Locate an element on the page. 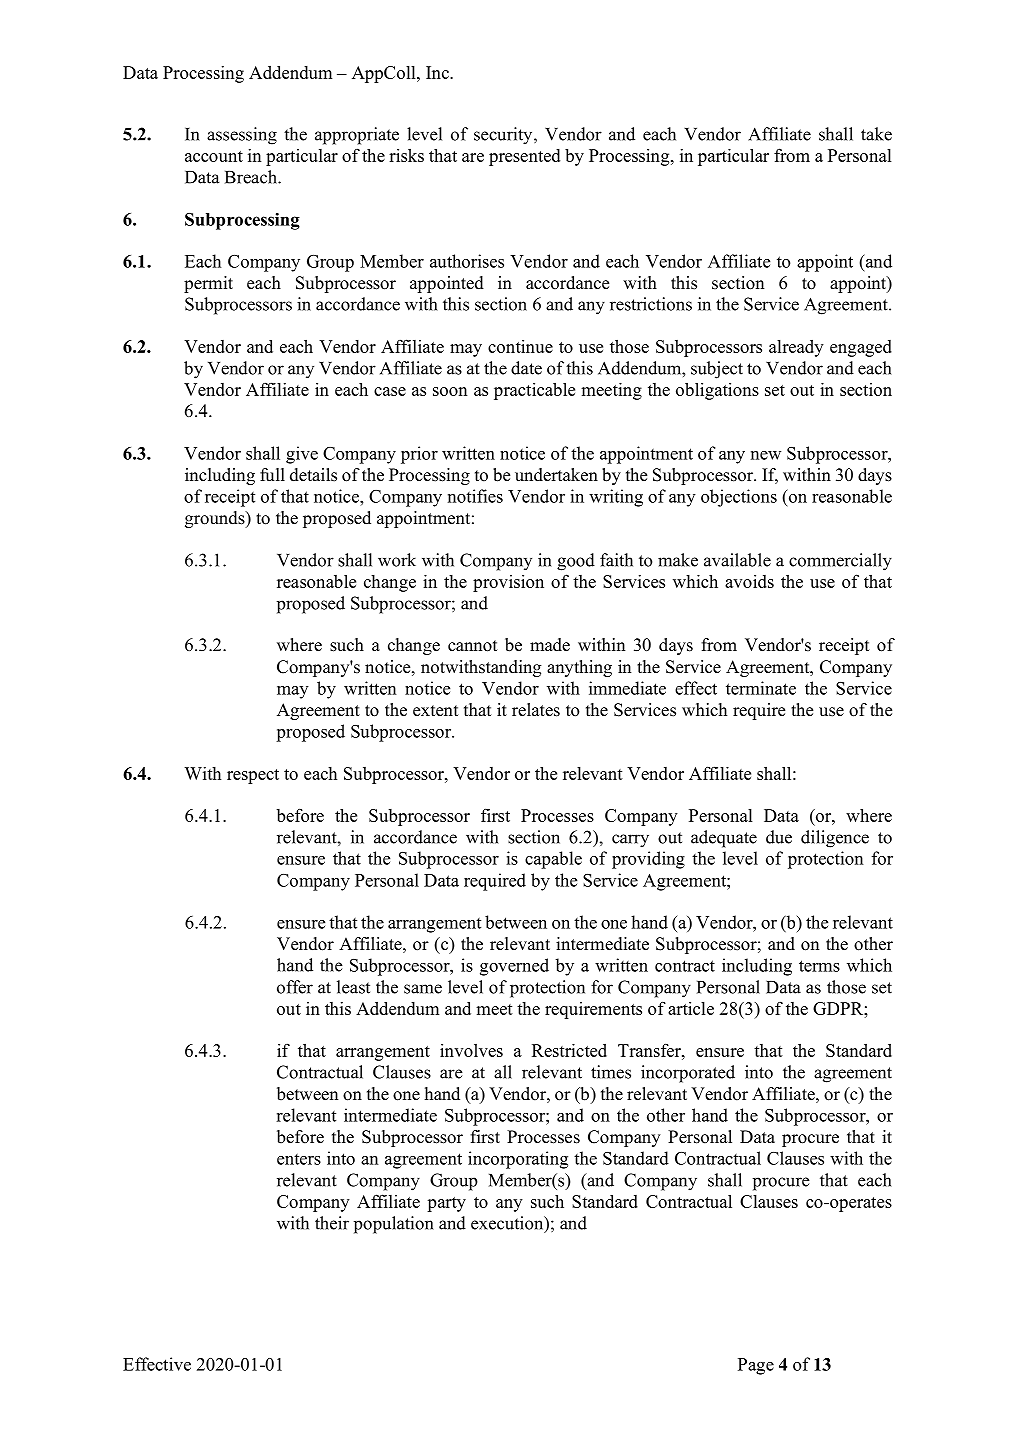 This image has height=1436, width=1015. assessing is located at coordinates (242, 136).
